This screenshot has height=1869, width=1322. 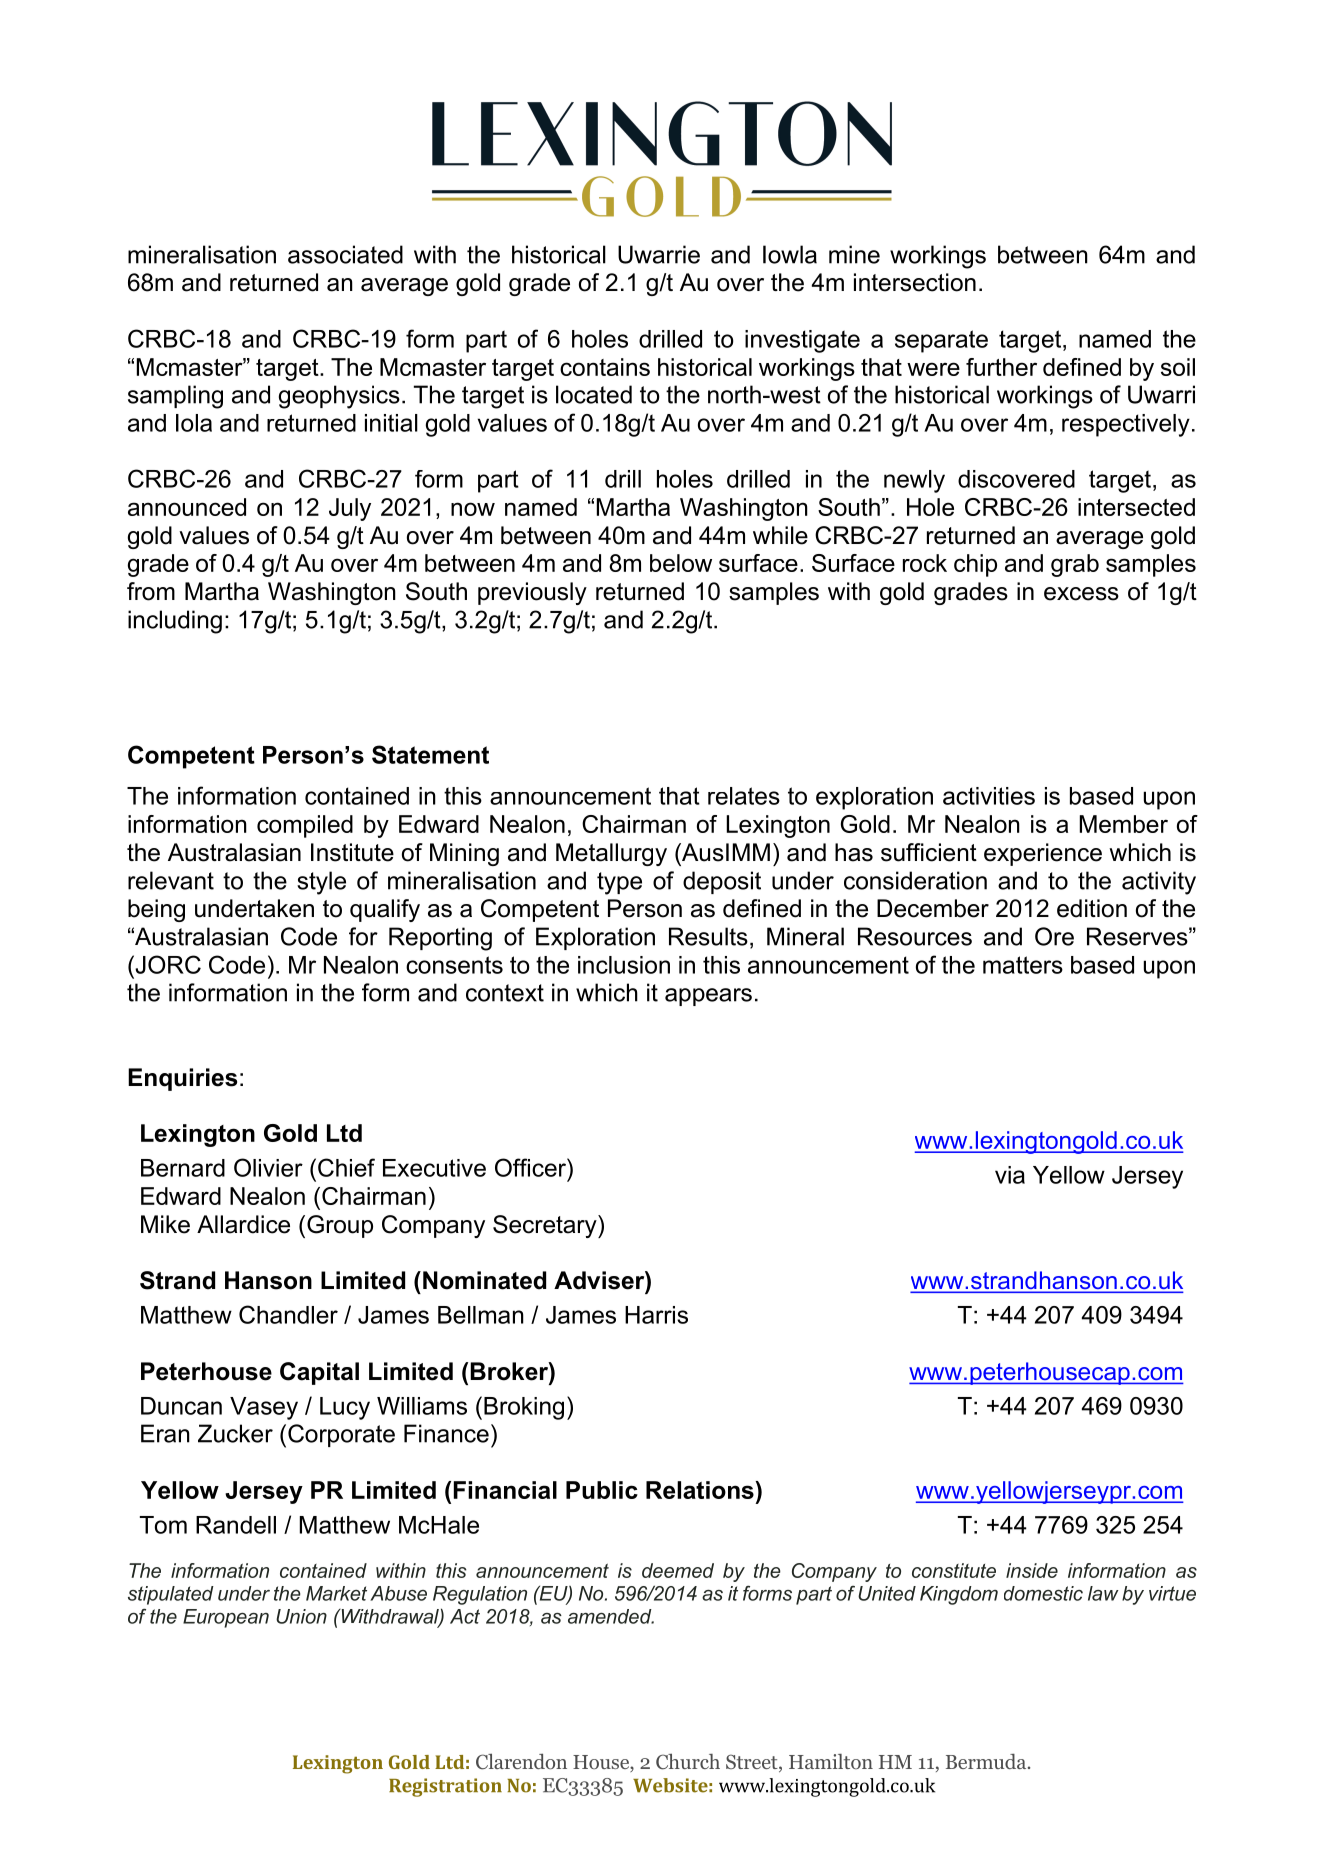 What do you see at coordinates (288, 1314) in the screenshot?
I see `Chandler` at bounding box center [288, 1314].
